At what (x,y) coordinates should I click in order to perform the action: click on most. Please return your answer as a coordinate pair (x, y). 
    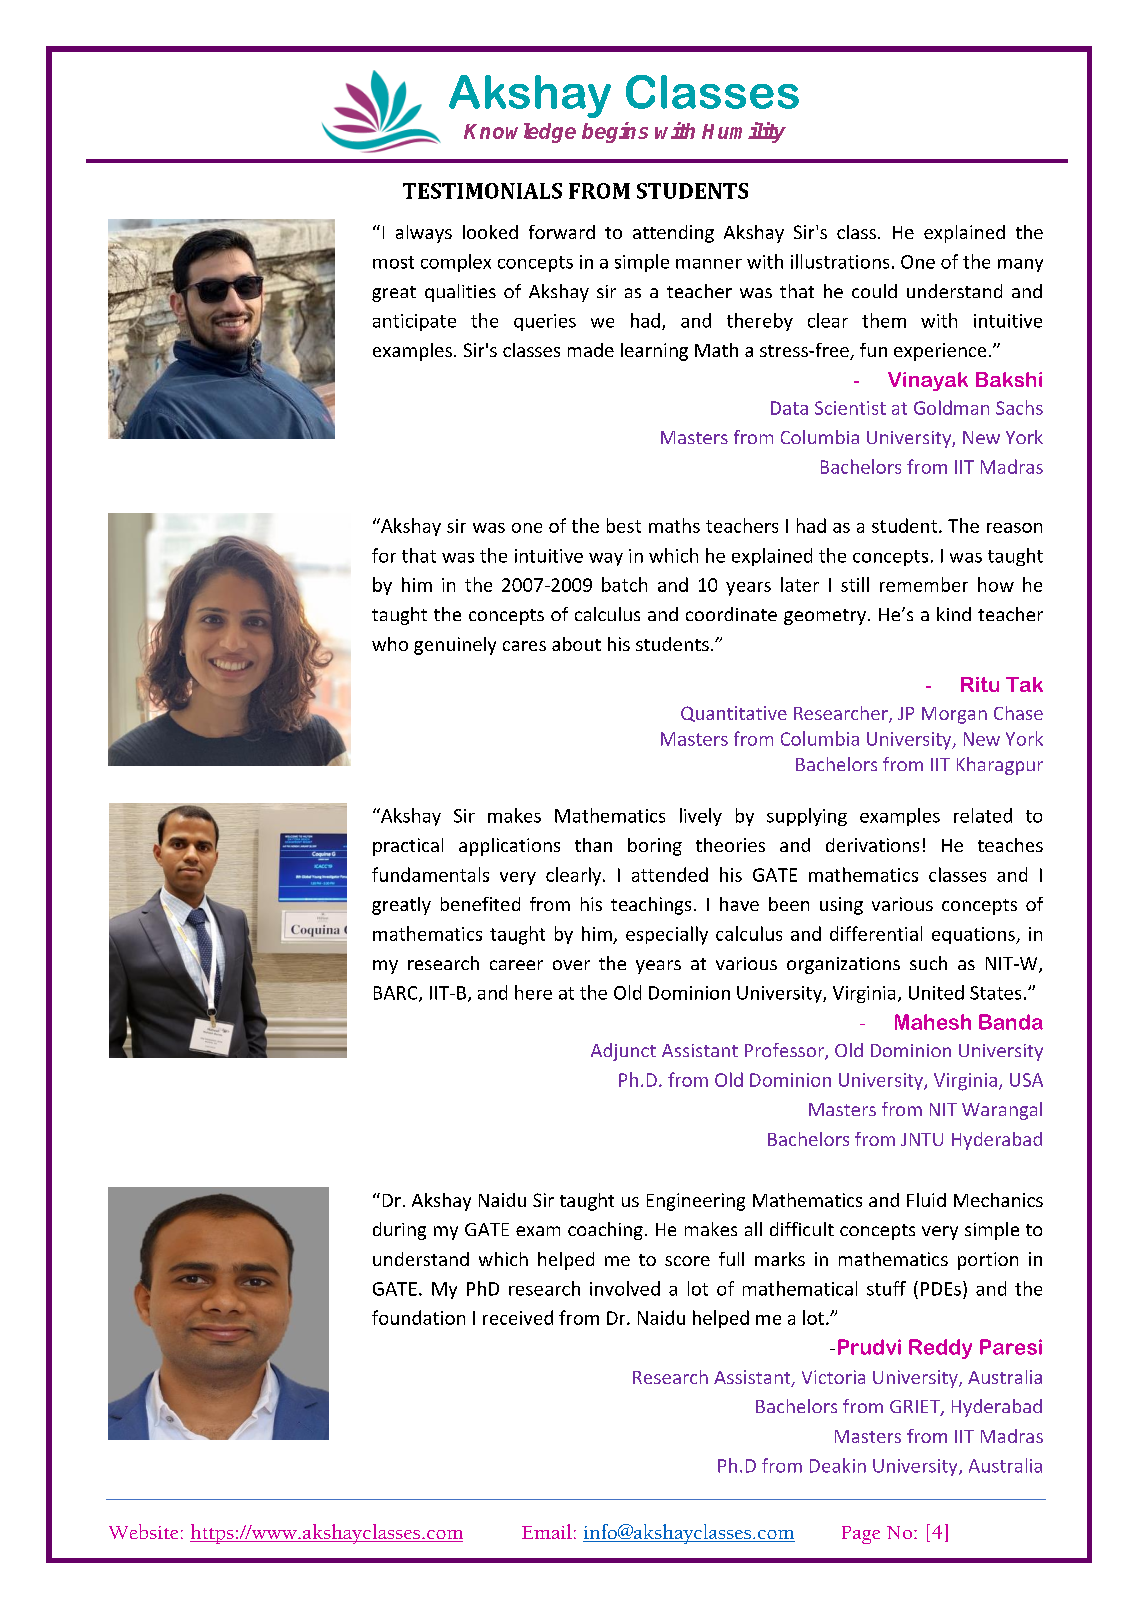
    Looking at the image, I should click on (393, 262).
